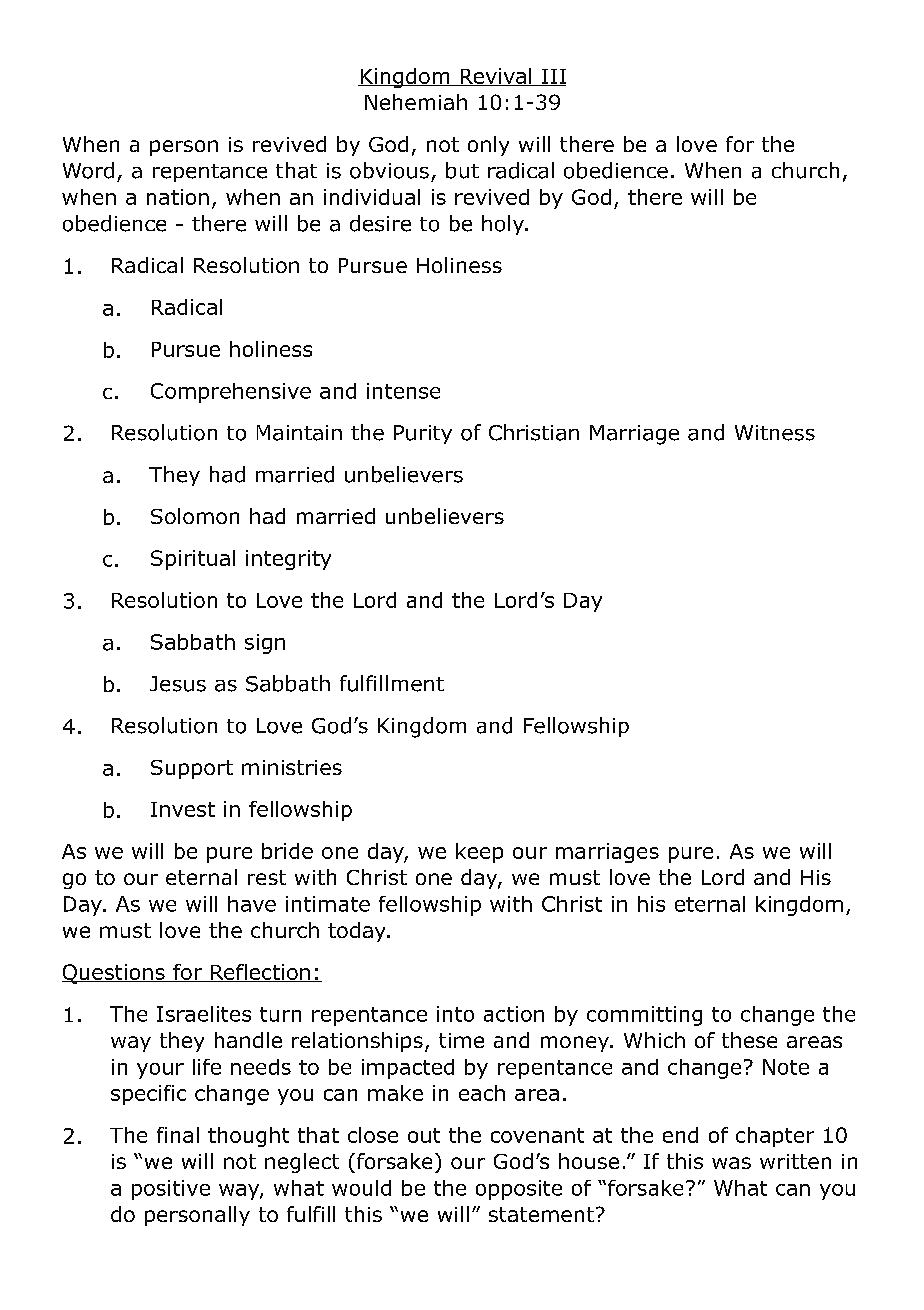  What do you see at coordinates (171, 1190) in the screenshot?
I see `positive` at bounding box center [171, 1190].
